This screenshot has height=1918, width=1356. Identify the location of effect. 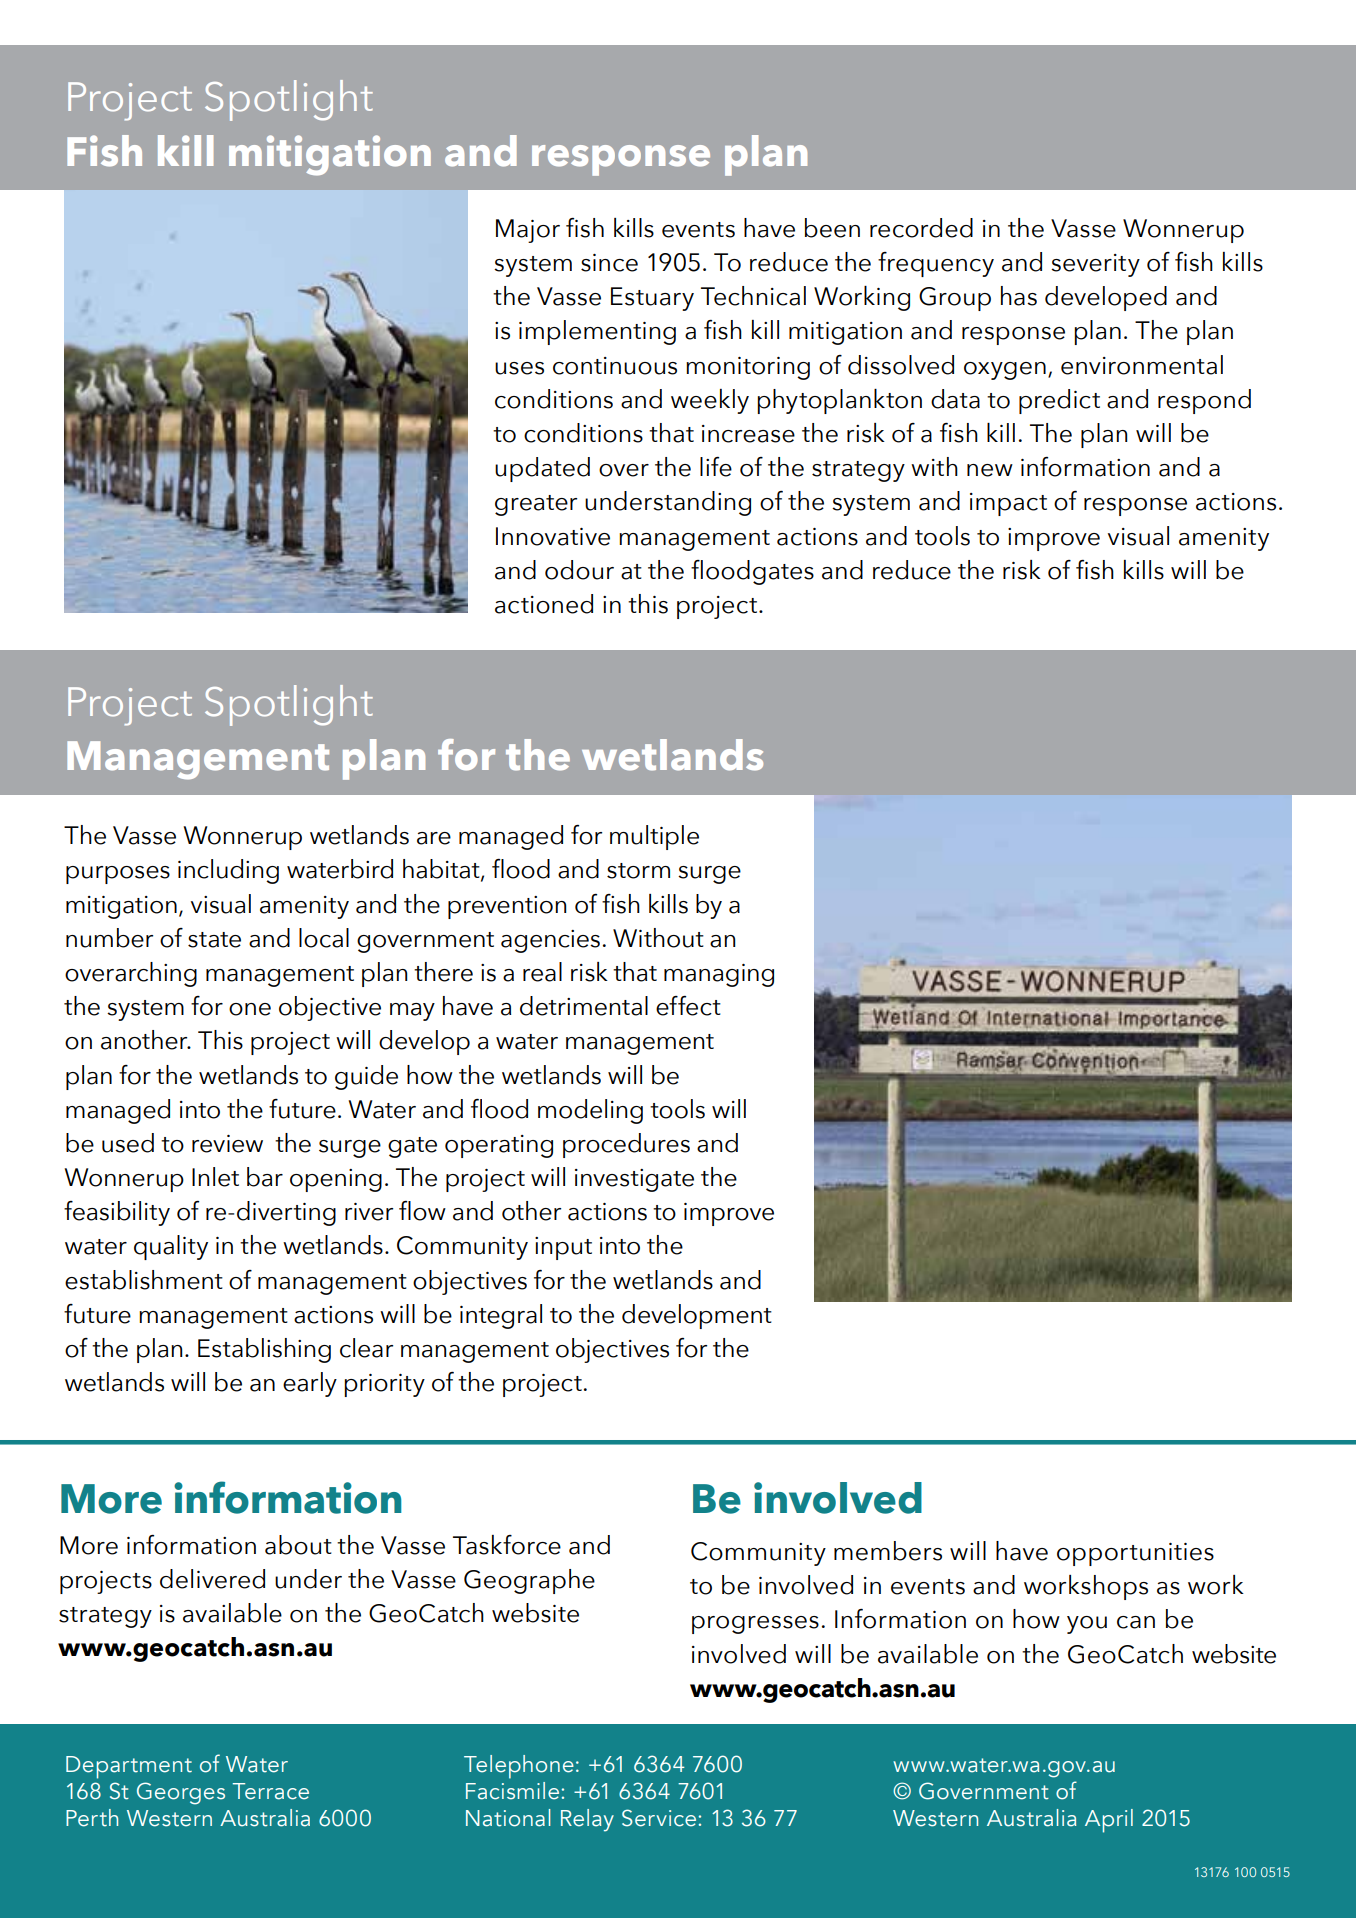
(688, 1006).
